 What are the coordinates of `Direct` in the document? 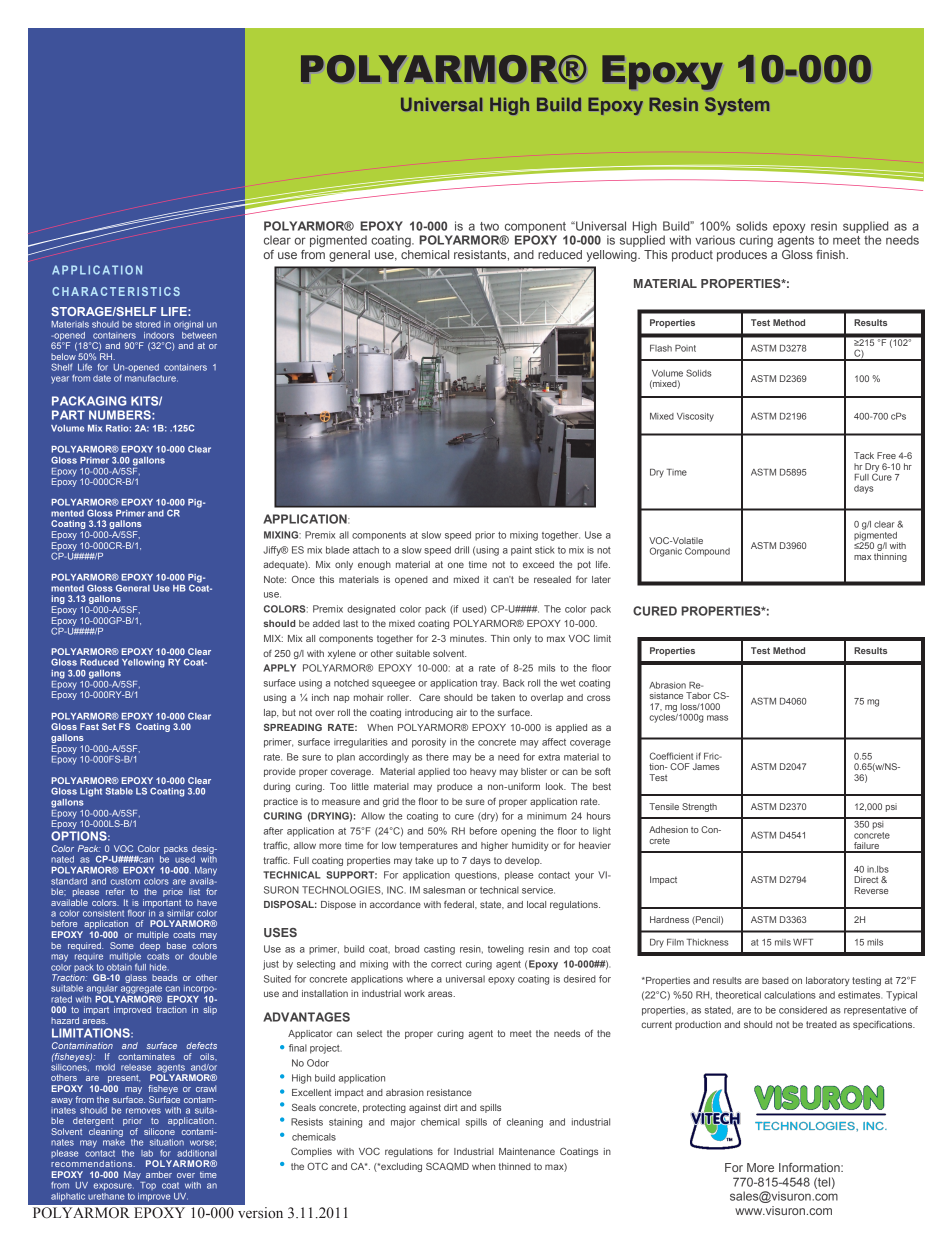 It's located at (866, 879).
